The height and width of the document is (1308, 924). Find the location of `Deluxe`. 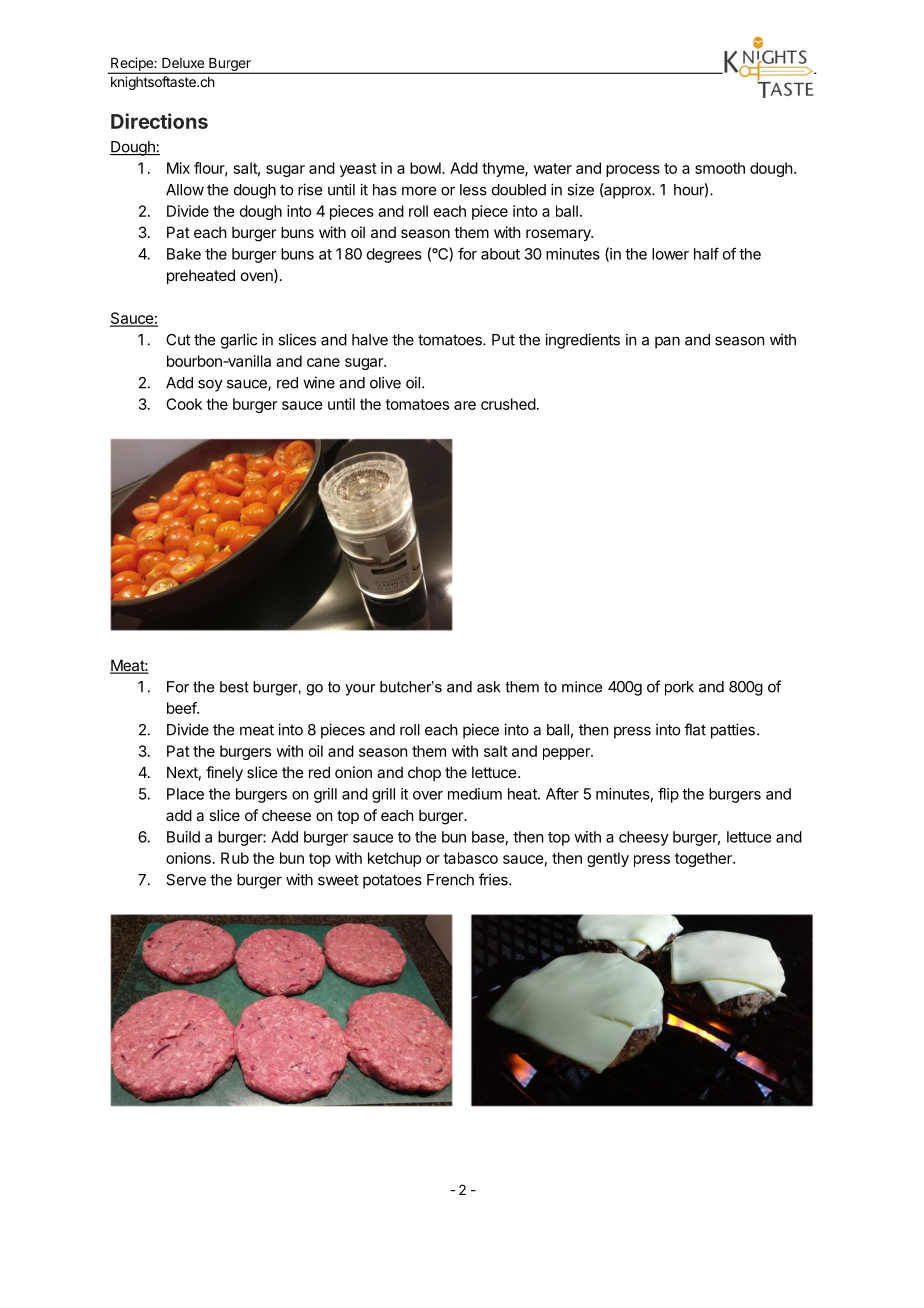

Deluxe is located at coordinates (183, 63).
